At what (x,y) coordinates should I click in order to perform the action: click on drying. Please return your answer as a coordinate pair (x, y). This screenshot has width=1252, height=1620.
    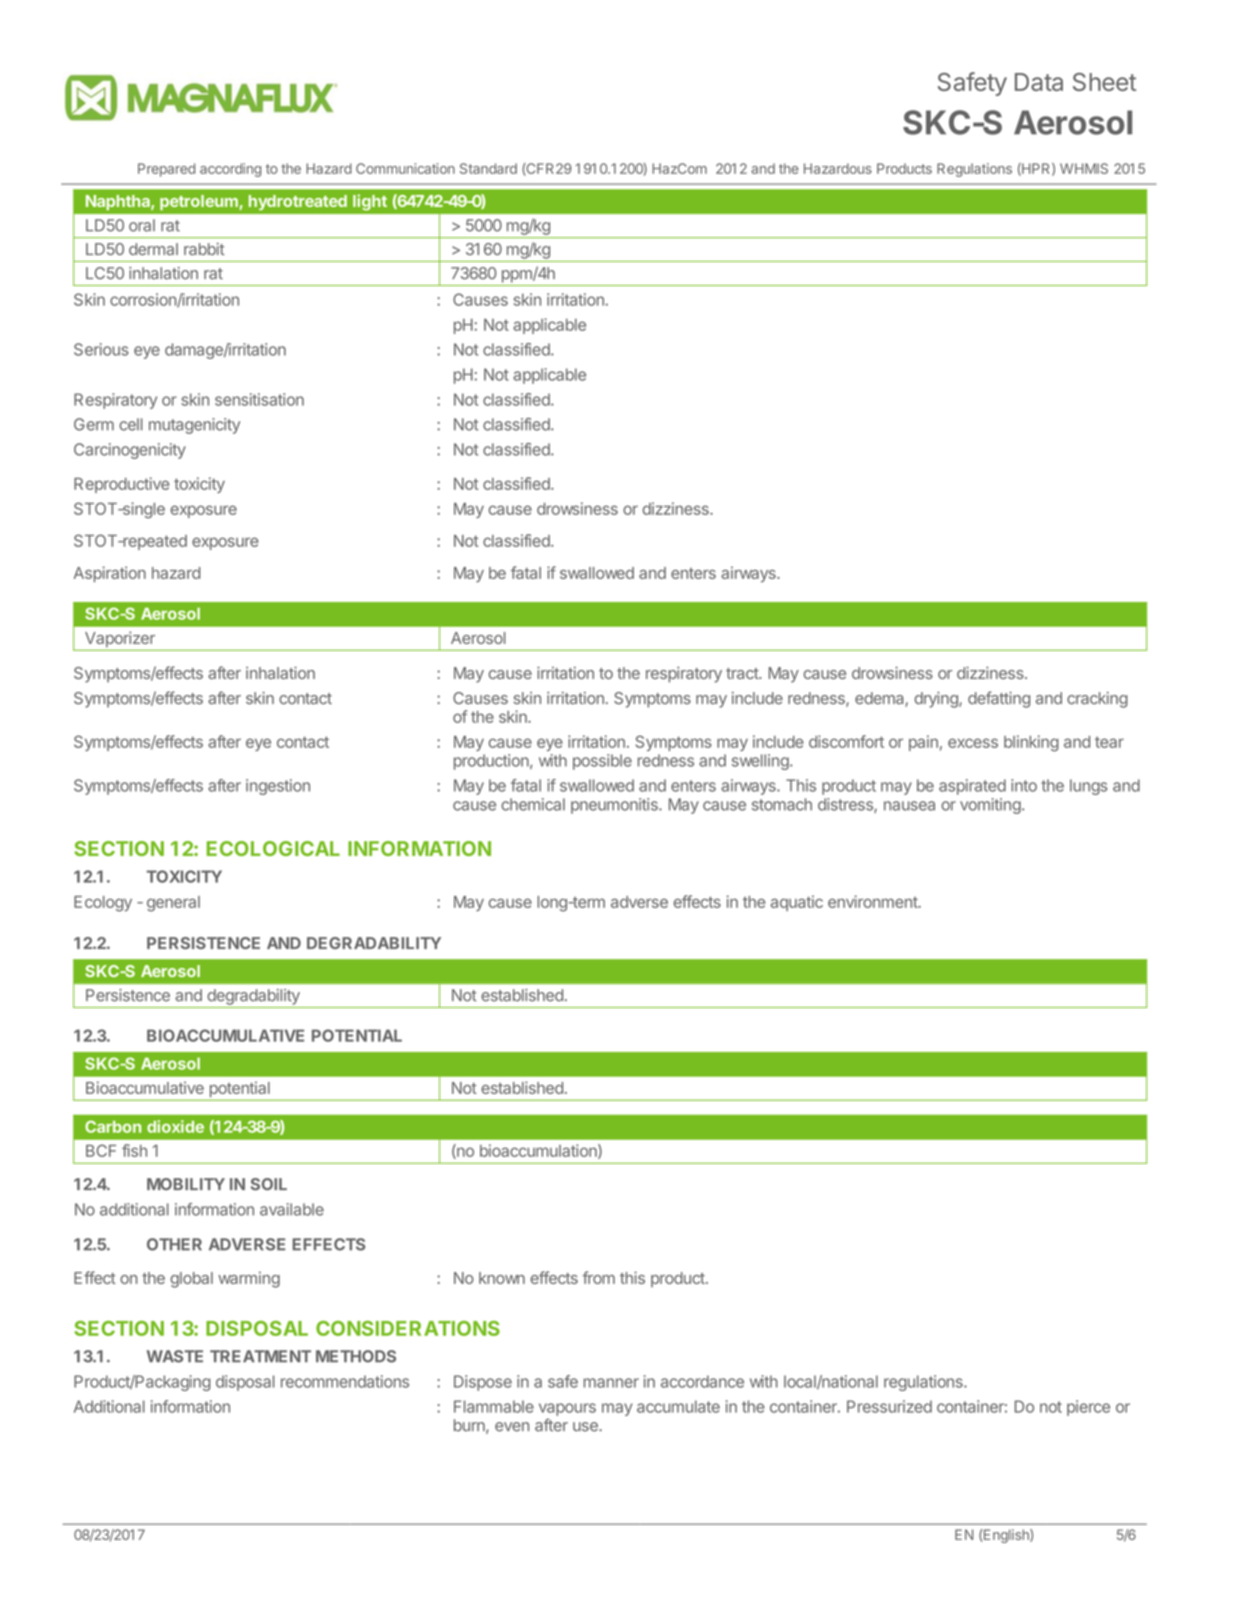
    Looking at the image, I should click on (937, 700).
